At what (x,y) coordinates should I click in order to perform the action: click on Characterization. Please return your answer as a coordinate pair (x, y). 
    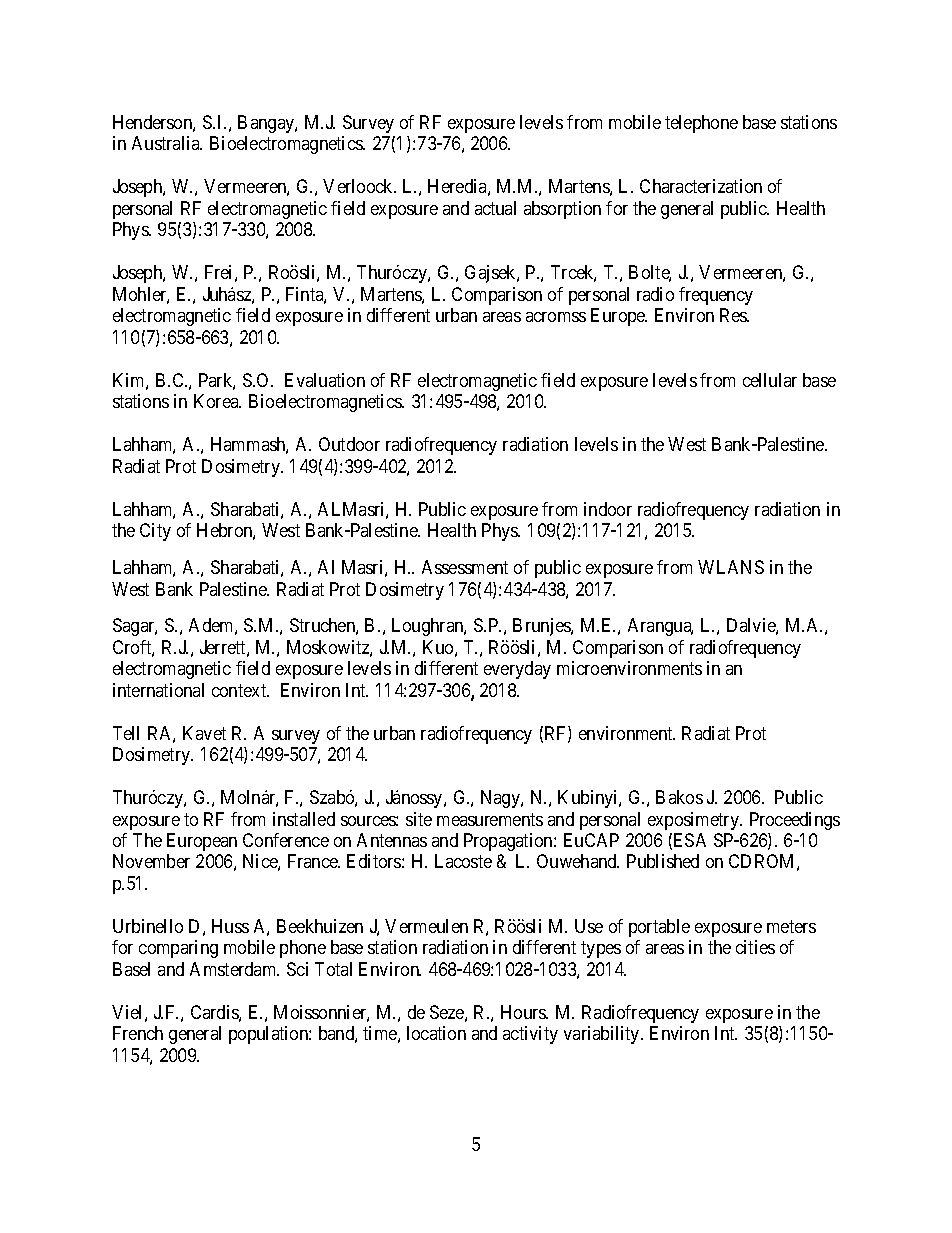
    Looking at the image, I should click on (701, 186).
